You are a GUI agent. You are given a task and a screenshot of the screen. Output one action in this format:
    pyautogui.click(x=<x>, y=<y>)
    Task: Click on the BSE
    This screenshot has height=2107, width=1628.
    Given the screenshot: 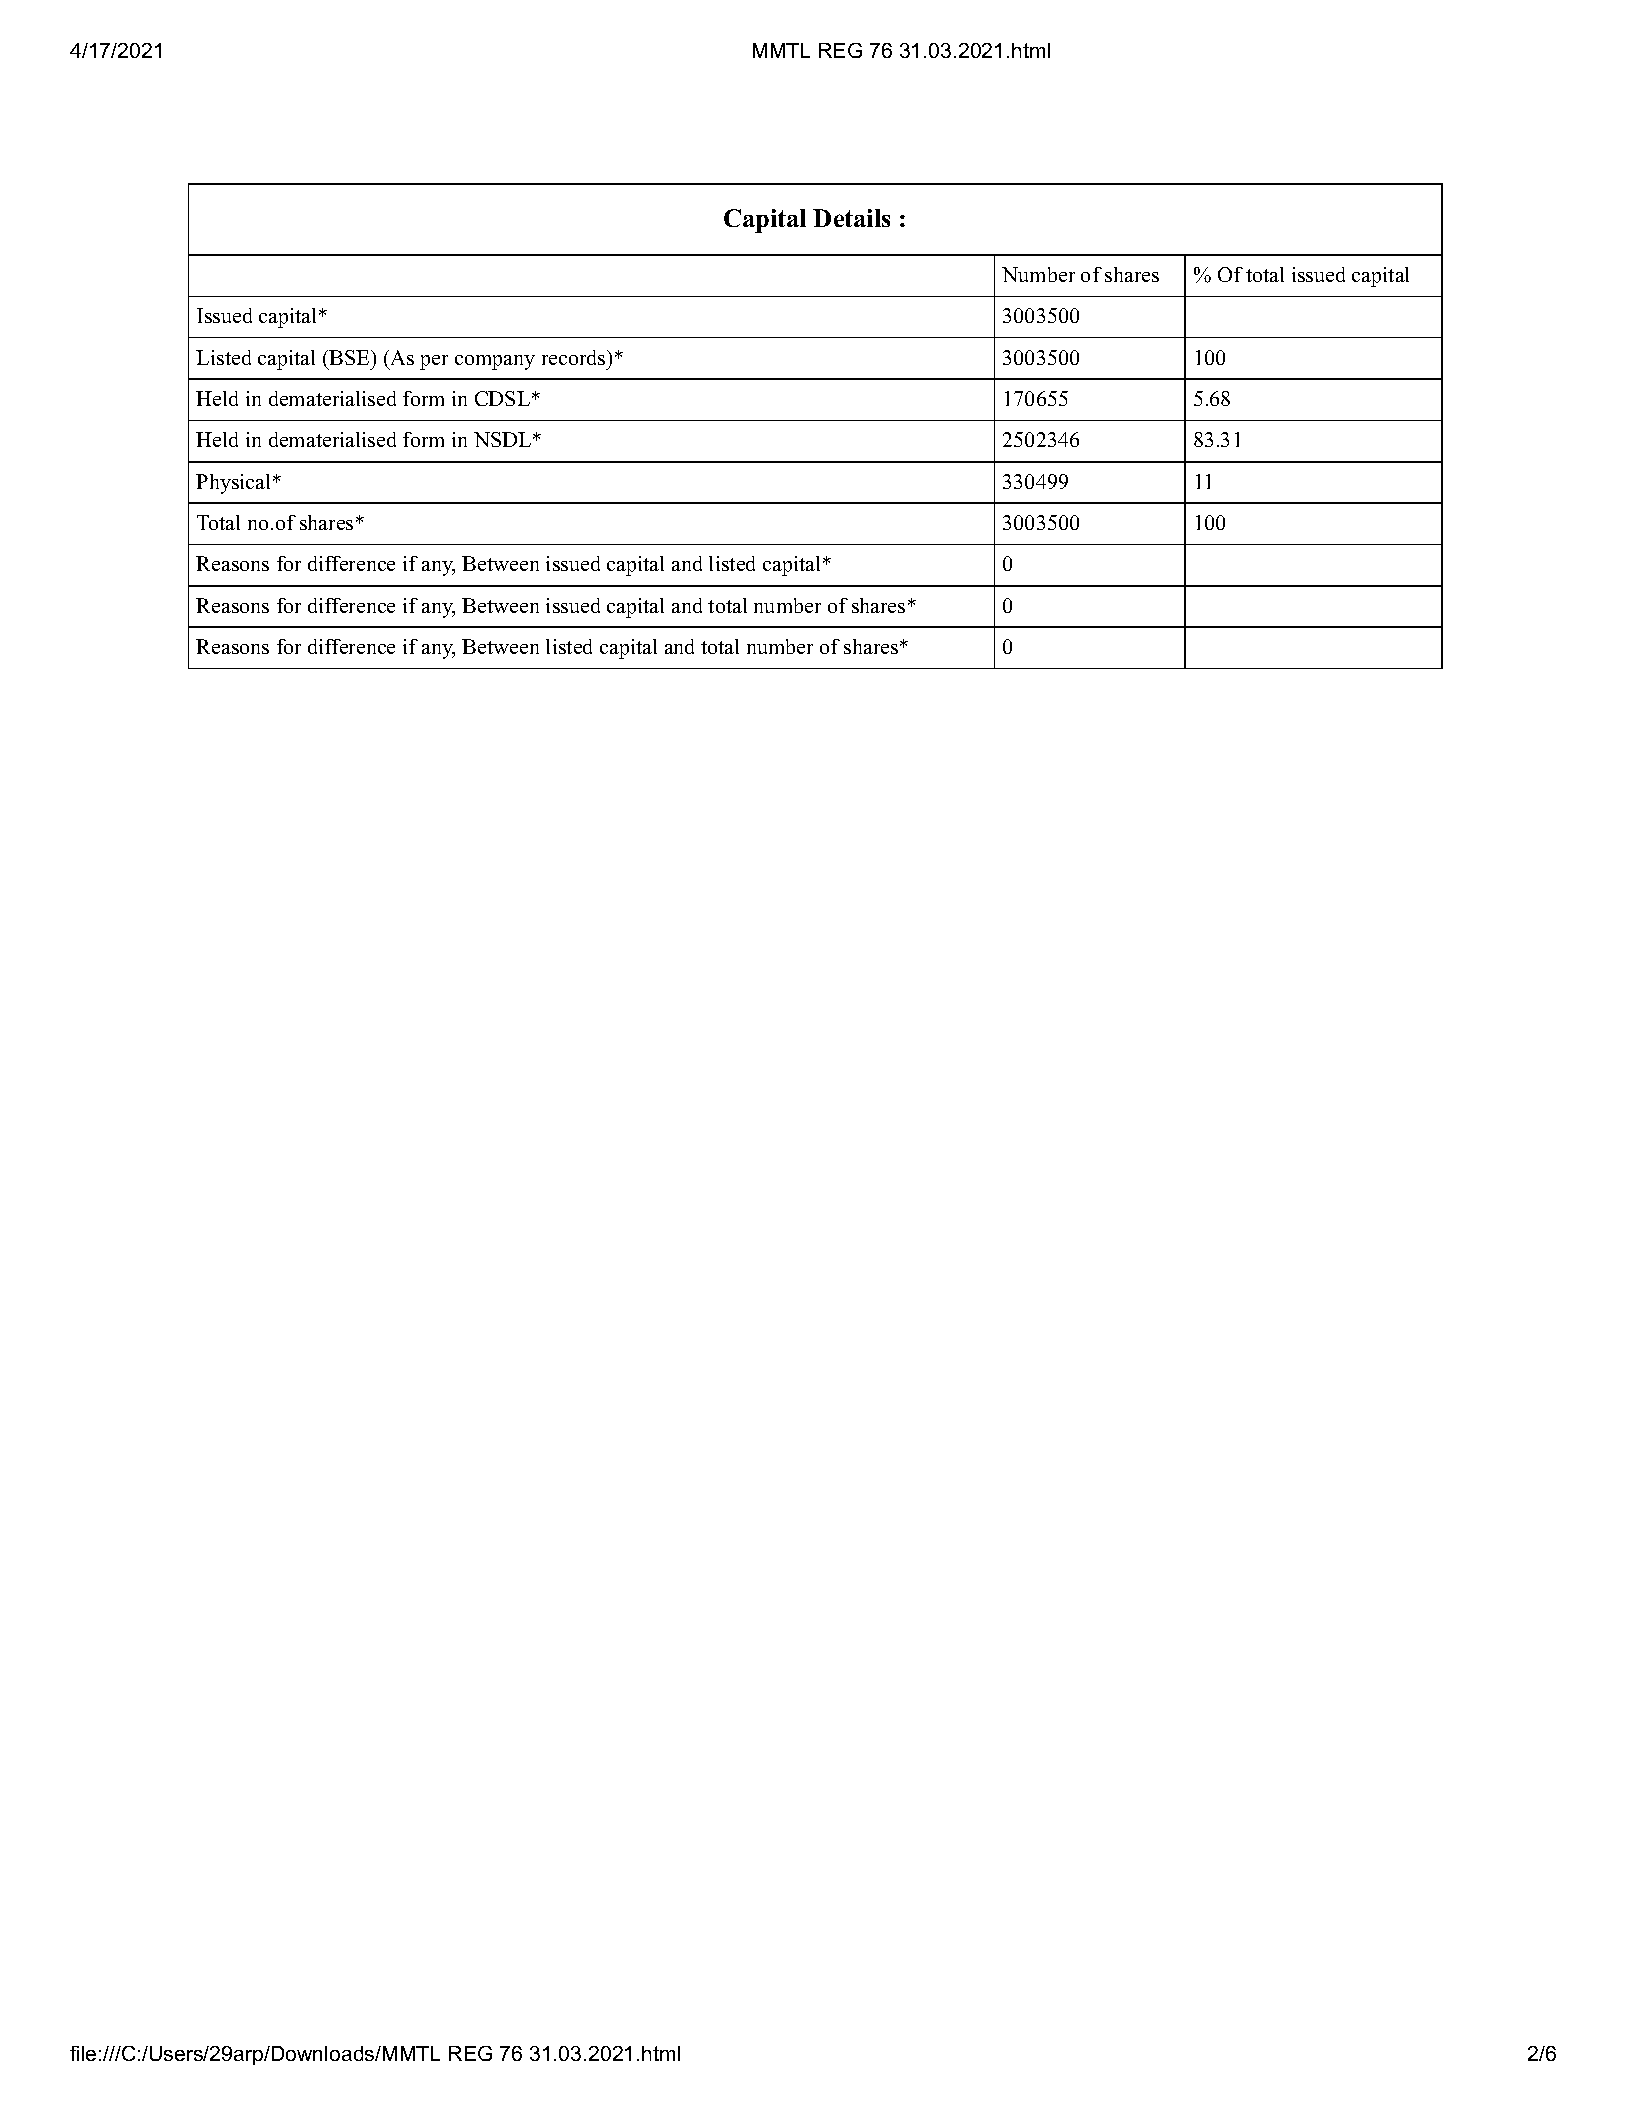 What is the action you would take?
    pyautogui.click(x=349, y=357)
